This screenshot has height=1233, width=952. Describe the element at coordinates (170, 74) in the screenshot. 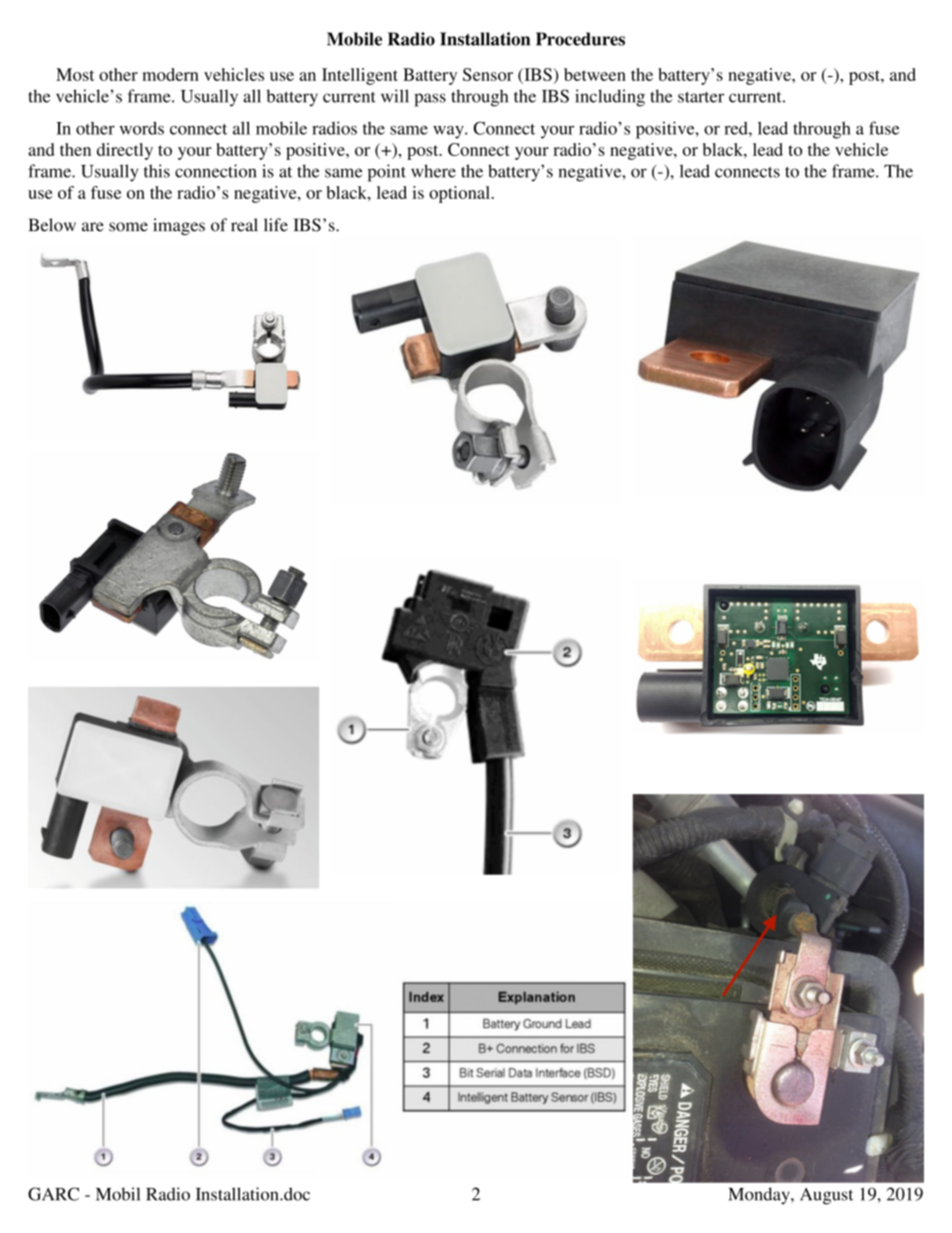

I see `modern` at that location.
